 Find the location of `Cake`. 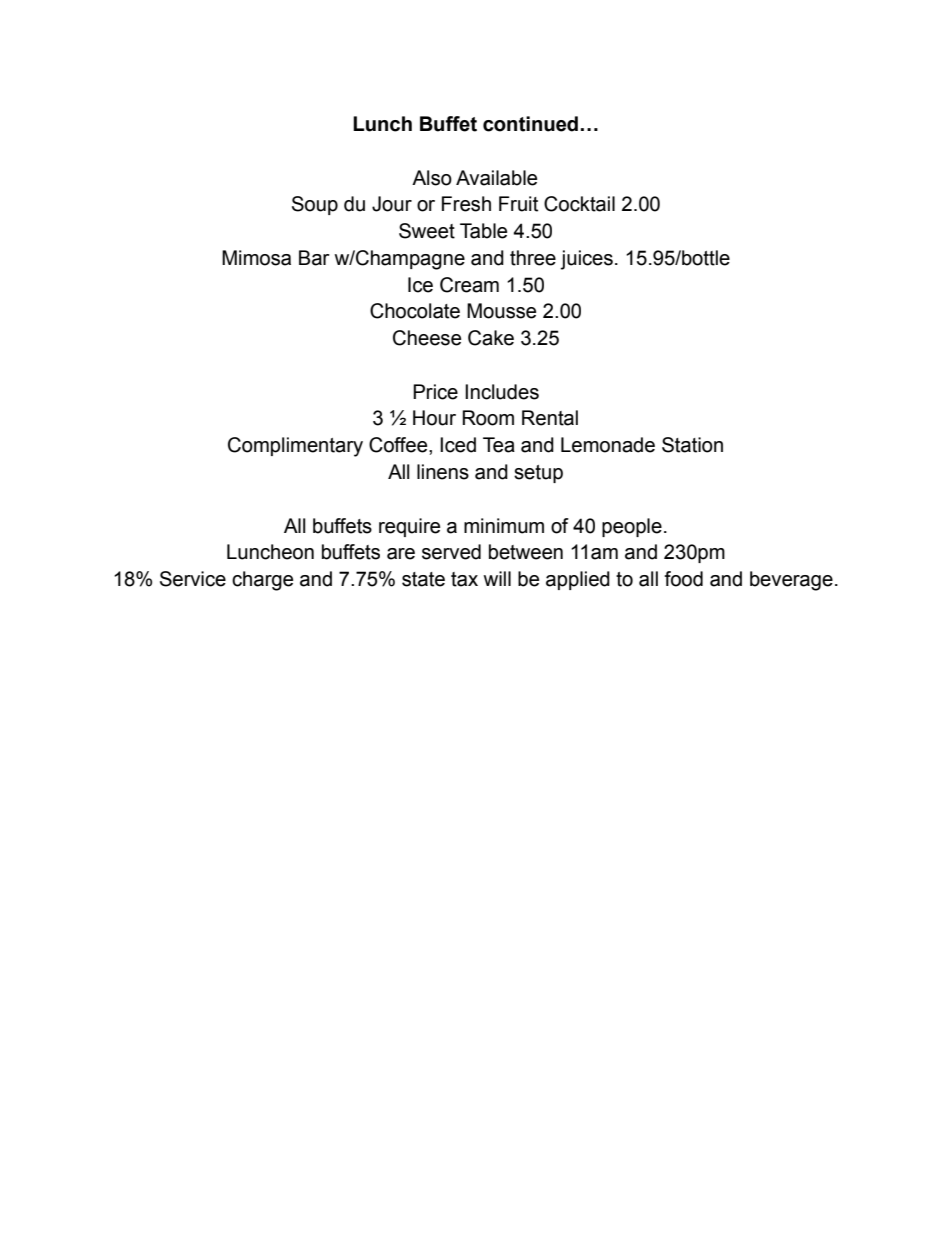

Cake is located at coordinates (491, 338).
